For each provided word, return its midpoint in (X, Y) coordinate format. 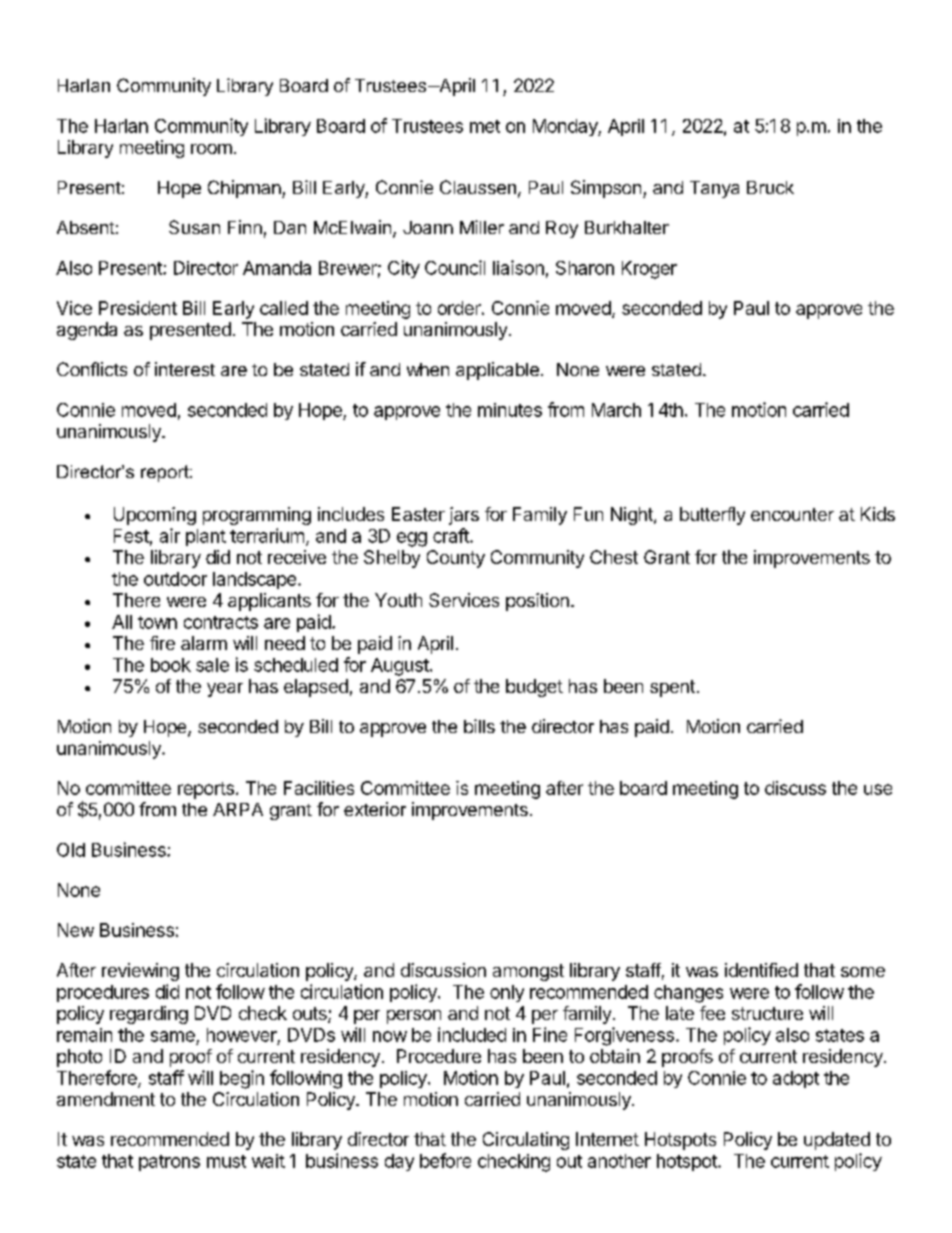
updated (837, 1141)
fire (162, 643)
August (401, 667)
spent (672, 688)
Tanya (714, 189)
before (445, 1160)
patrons (169, 1163)
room (211, 149)
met (485, 126)
